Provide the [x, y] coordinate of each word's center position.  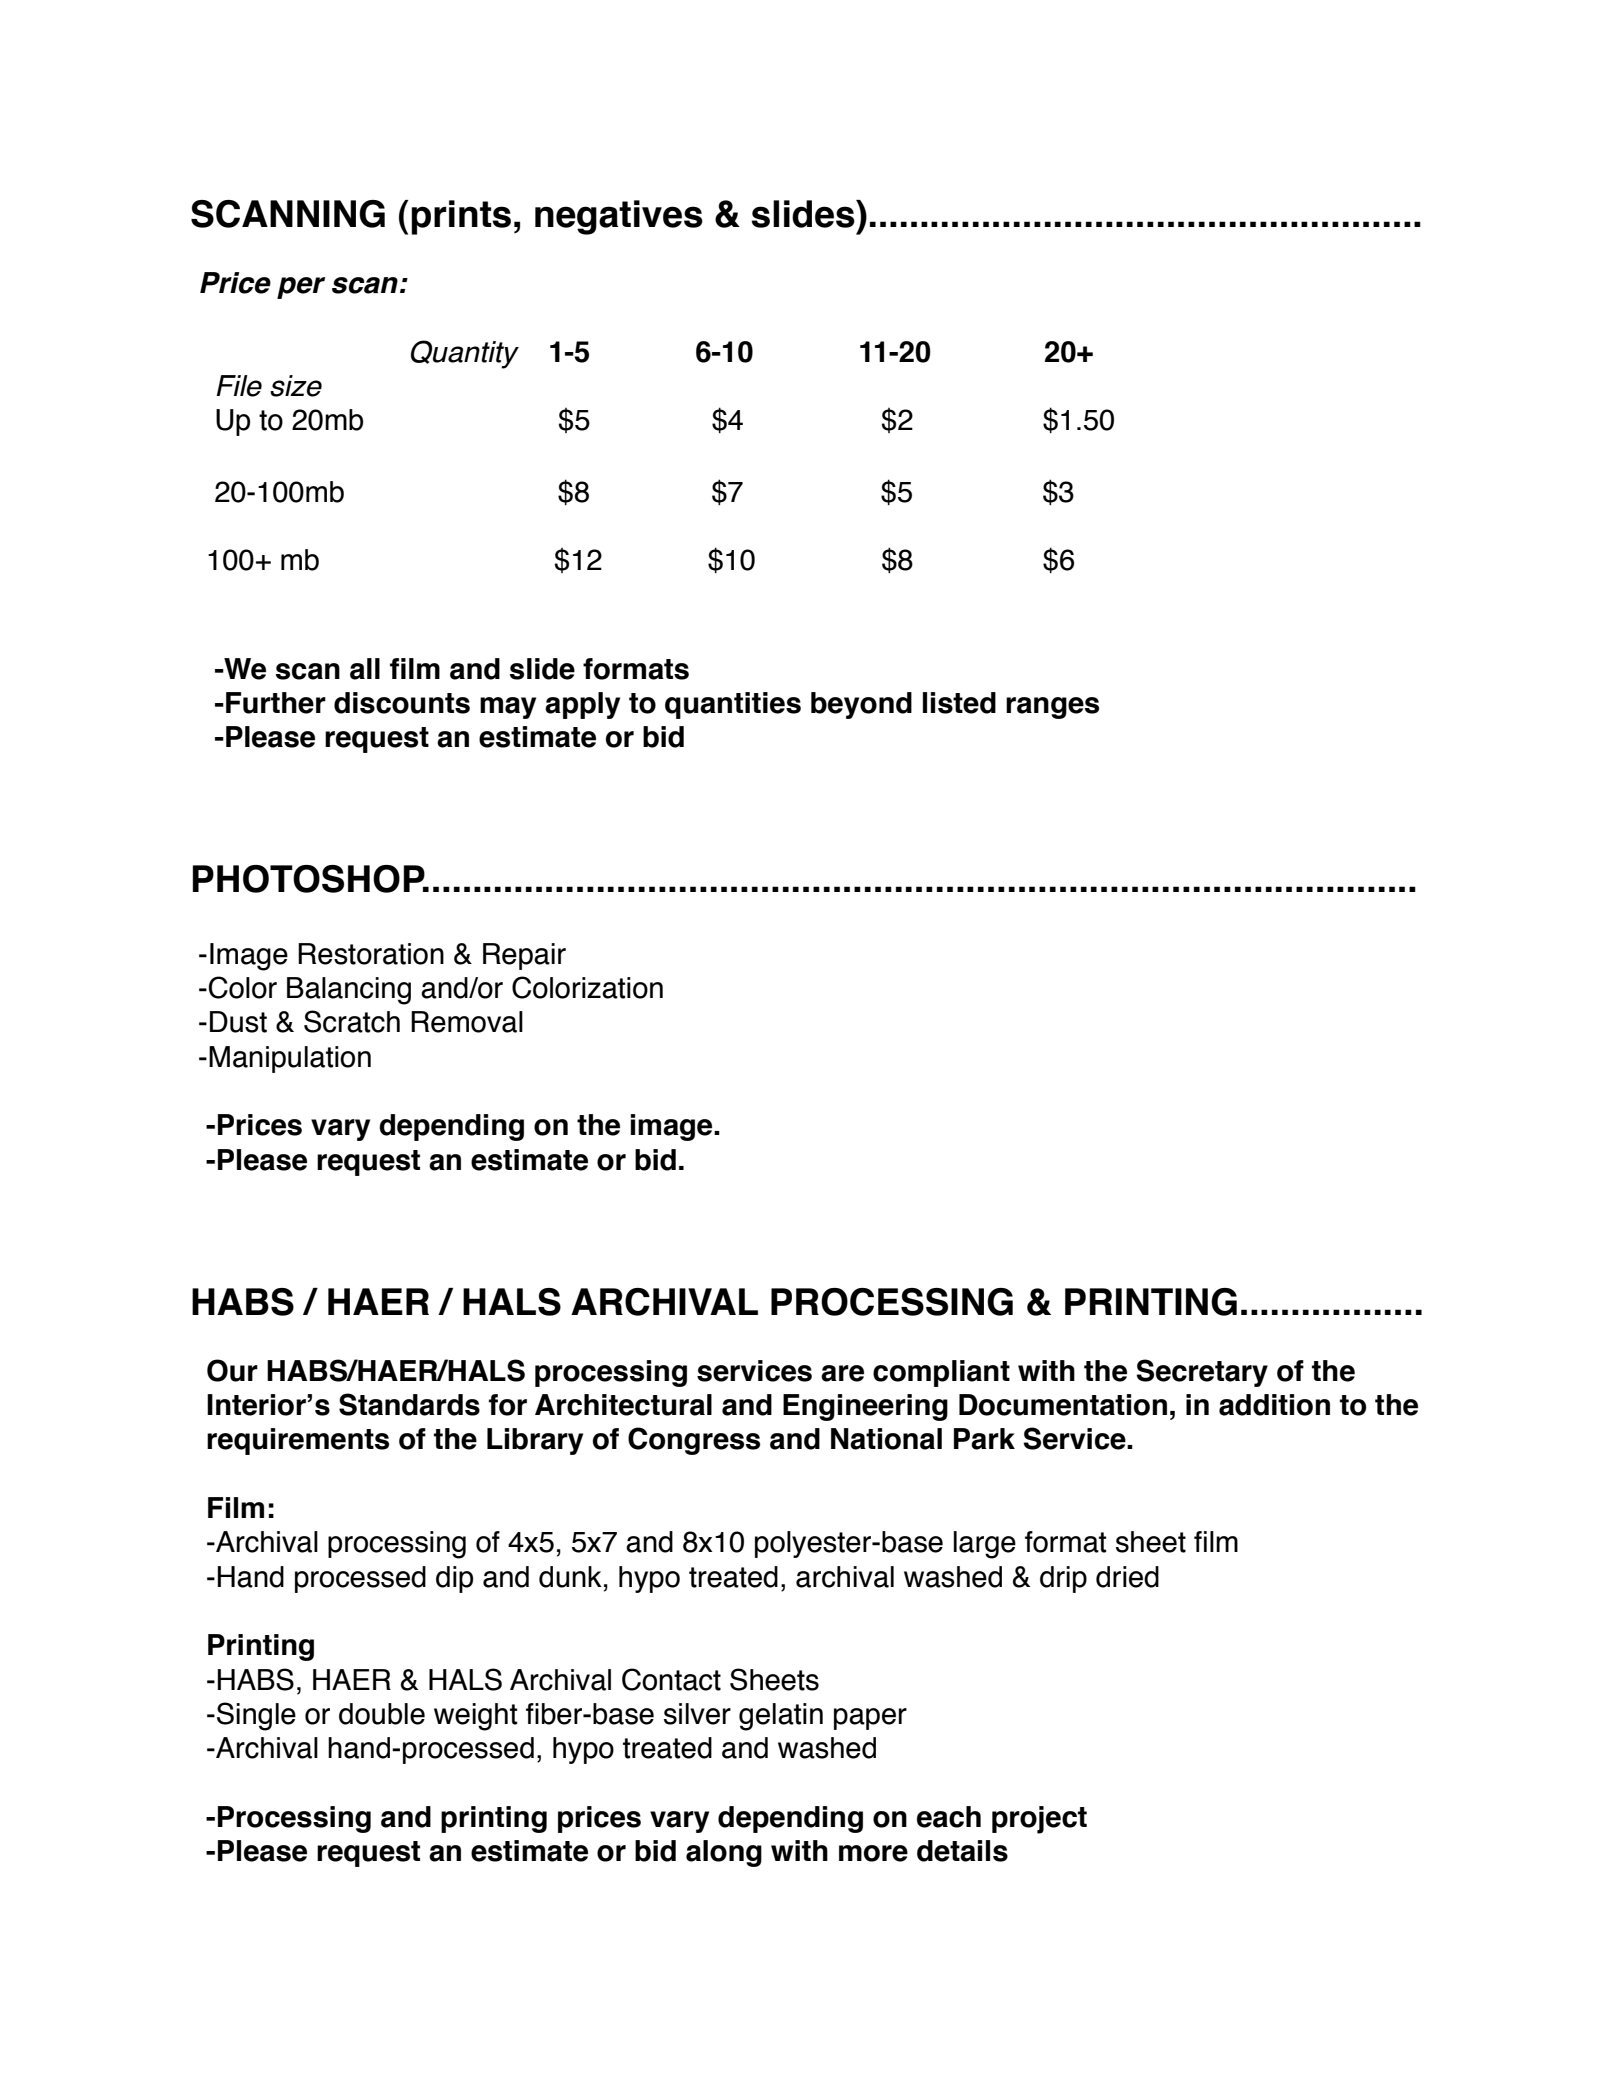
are [842, 1373]
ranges [1052, 708]
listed [959, 703]
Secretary [1202, 1373]
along [724, 1853]
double [382, 1714]
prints [461, 217]
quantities [733, 705]
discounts [402, 703]
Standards [409, 1404]
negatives [619, 217]
